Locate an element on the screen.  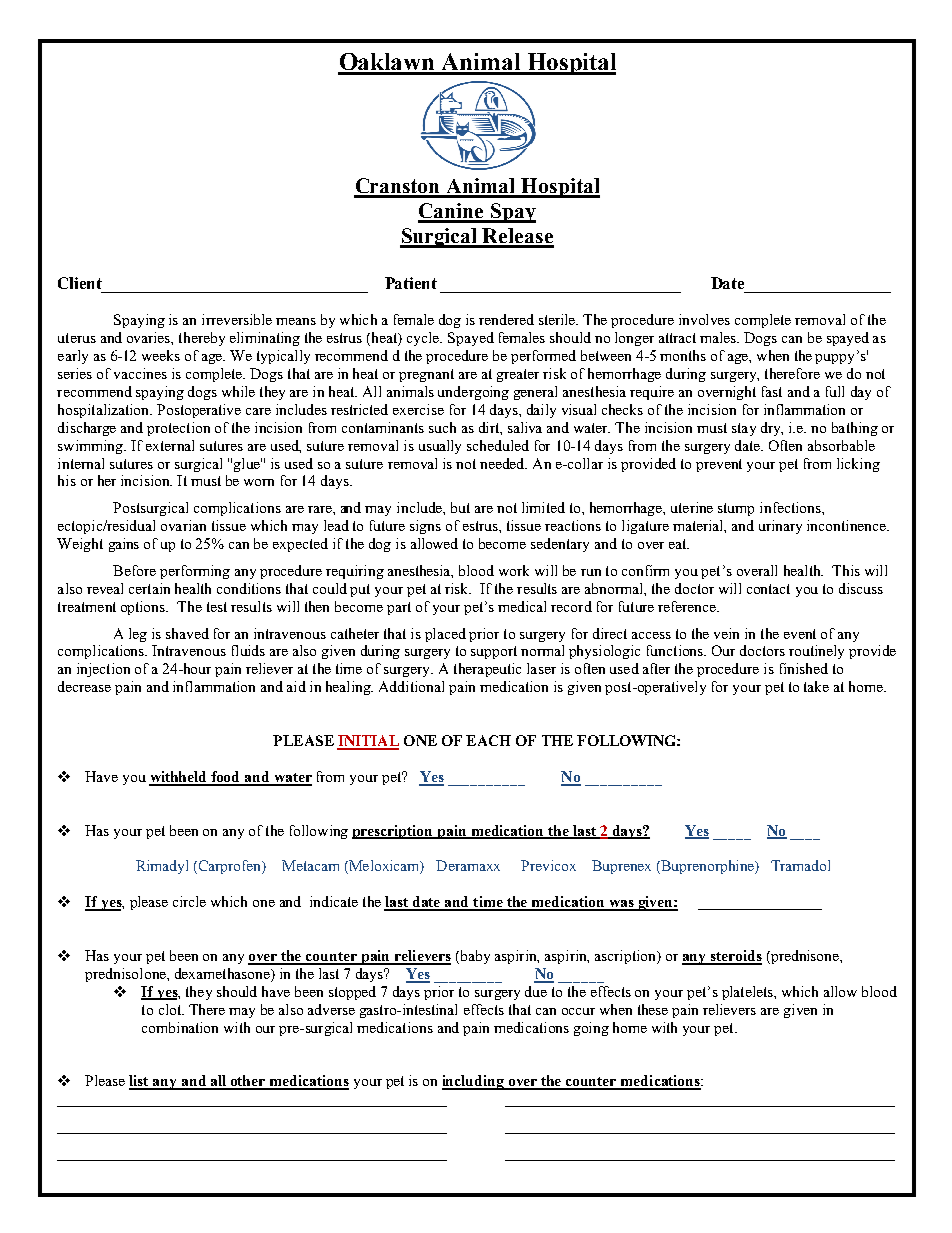
irreversible is located at coordinates (237, 319).
